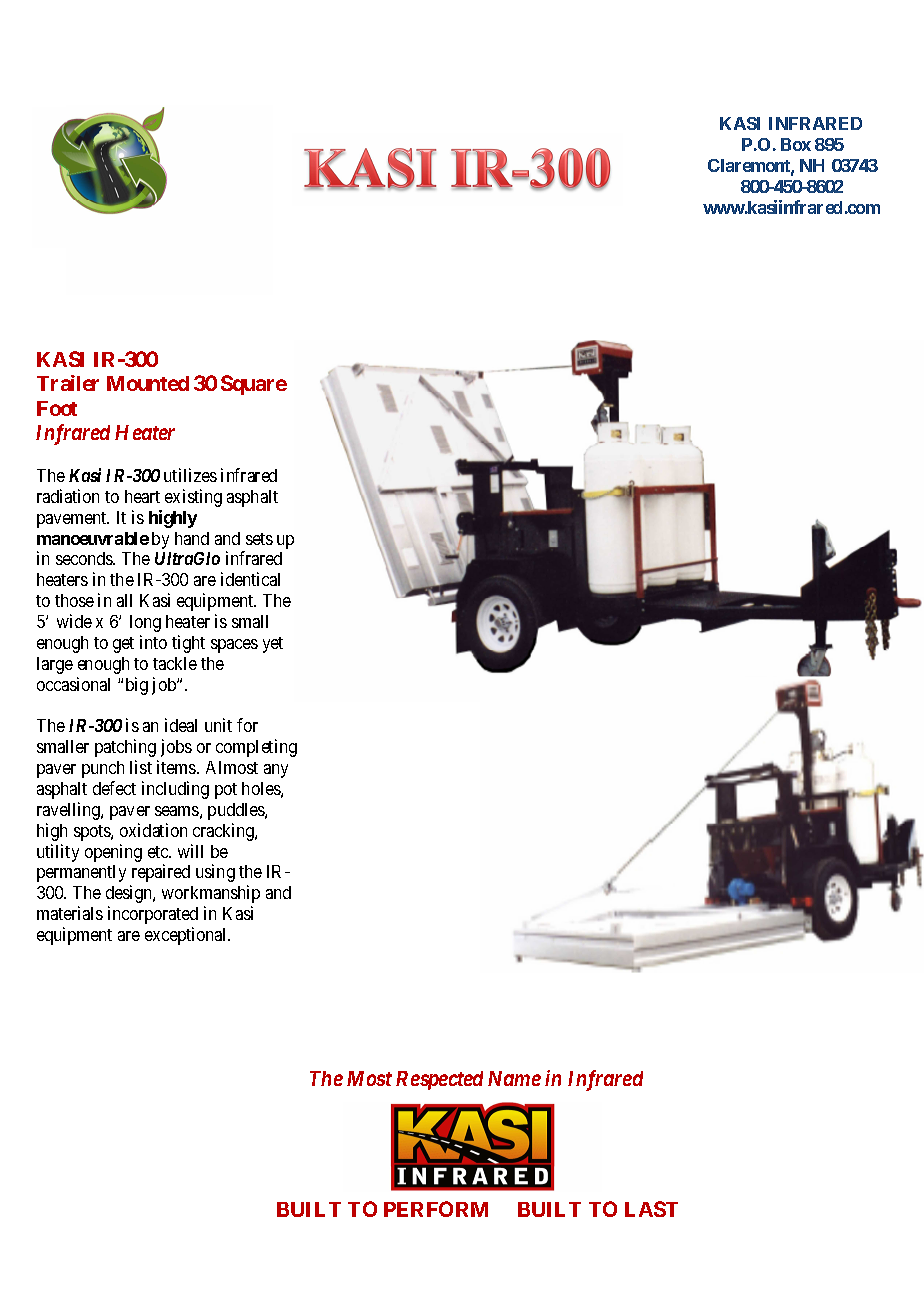 This screenshot has height=1308, width=924. I want to click on yet, so click(273, 645).
